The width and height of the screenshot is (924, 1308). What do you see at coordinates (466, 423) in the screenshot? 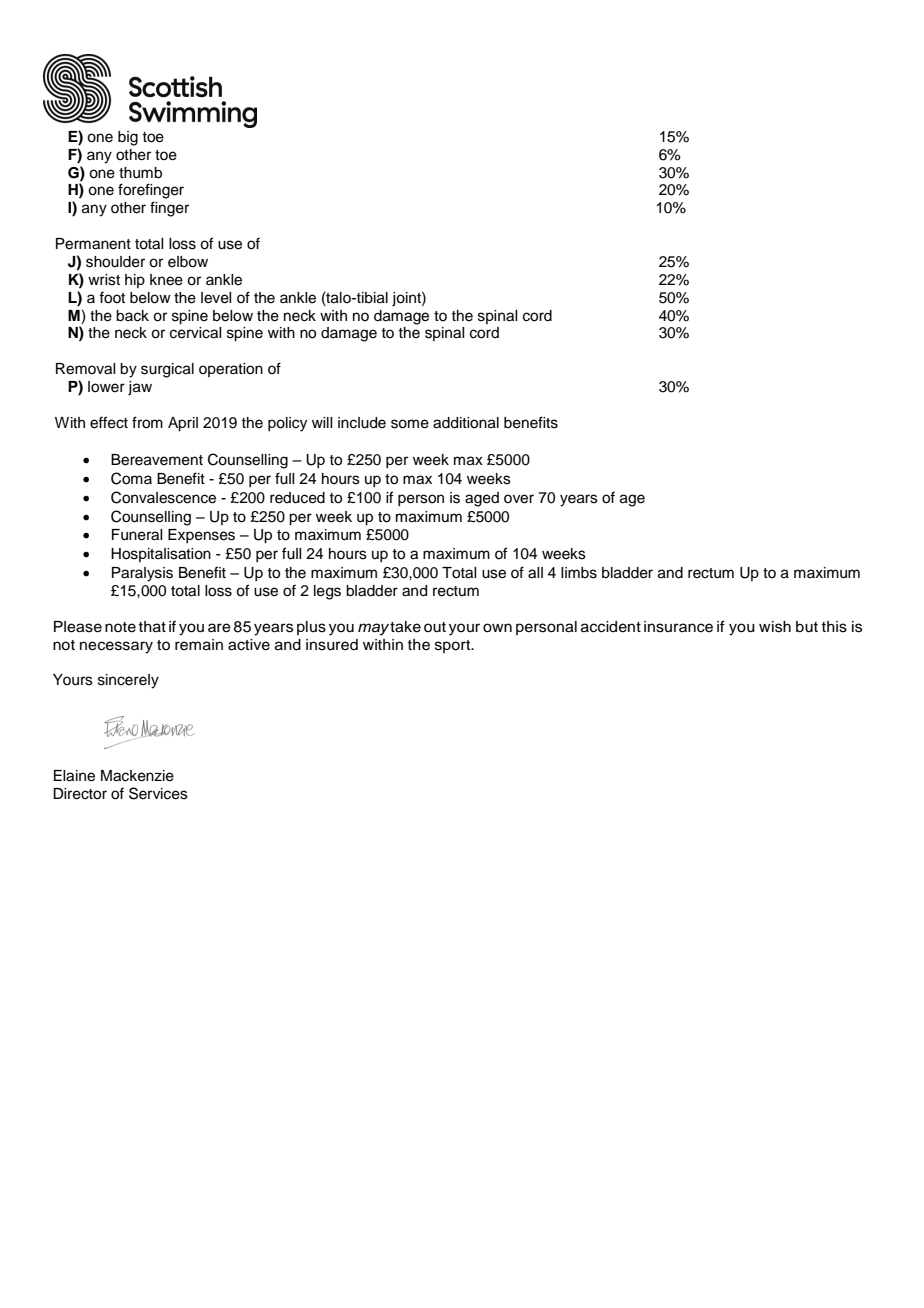
I see `additional` at bounding box center [466, 423].
